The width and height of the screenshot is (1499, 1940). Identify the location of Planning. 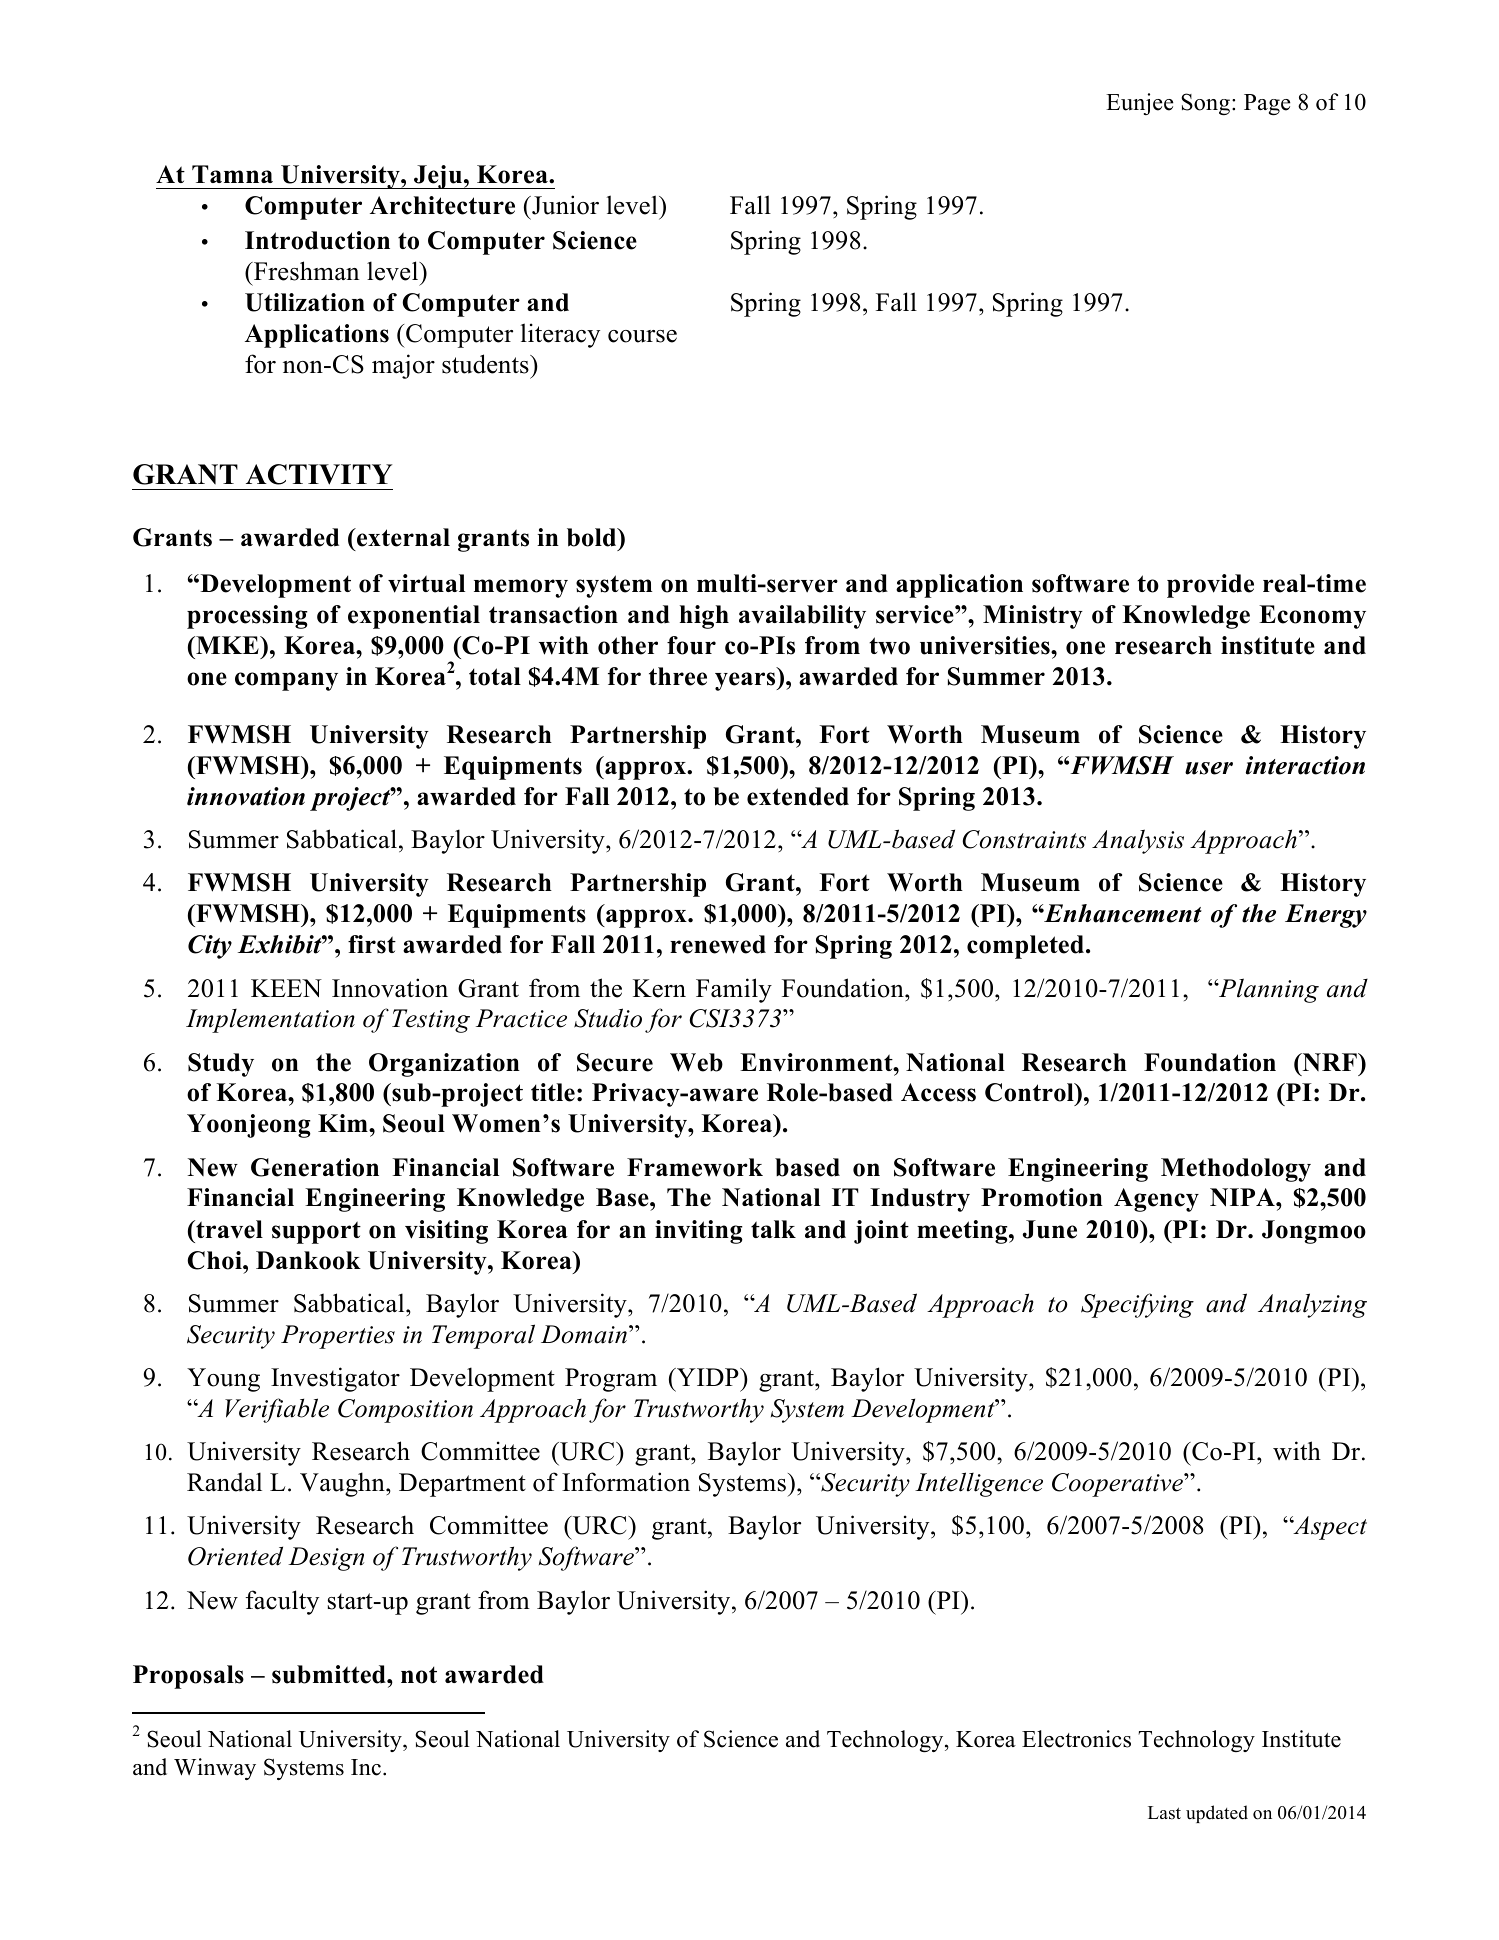
(1268, 990).
